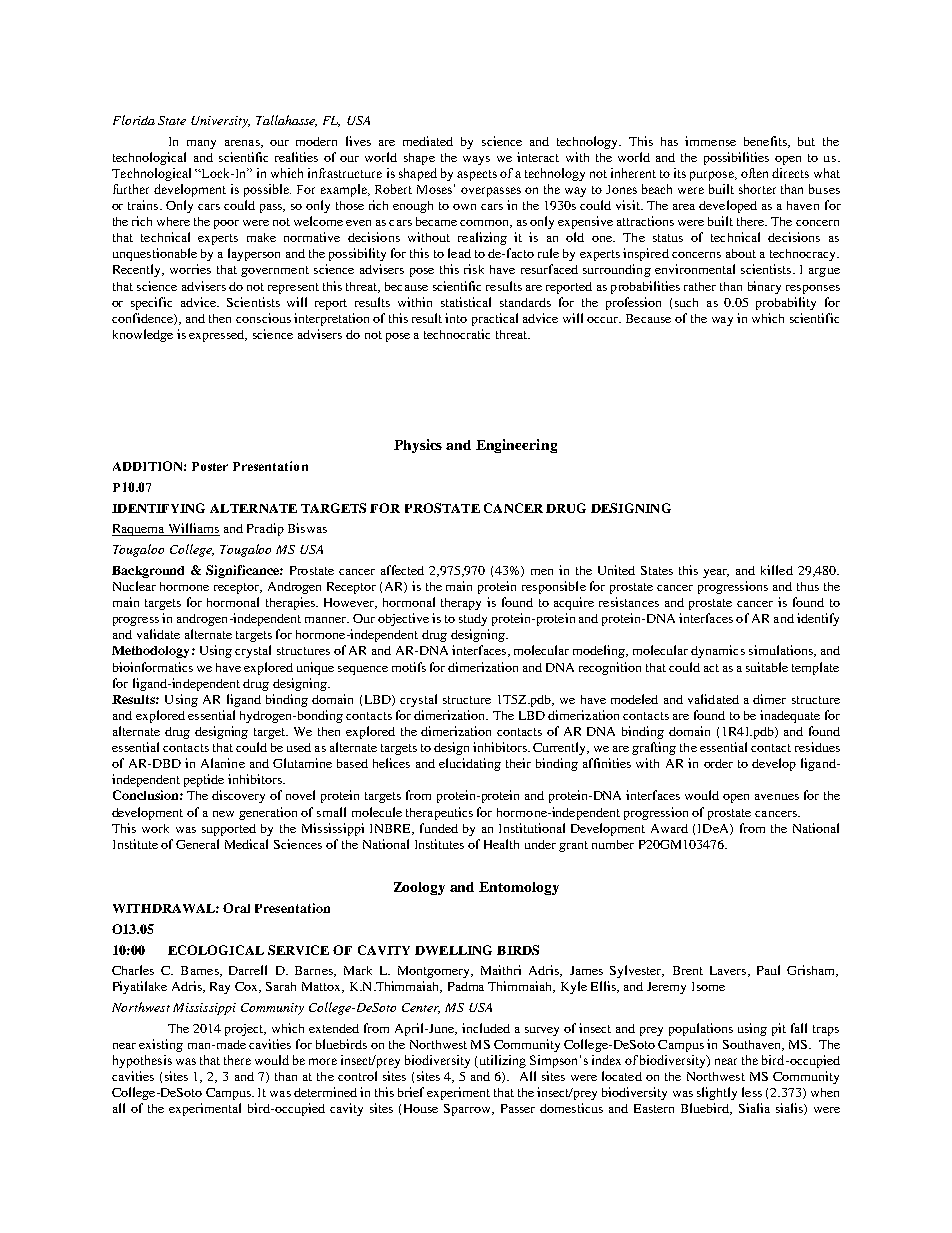 Image resolution: width=952 pixels, height=1233 pixels. I want to click on existing, so click(161, 1045).
